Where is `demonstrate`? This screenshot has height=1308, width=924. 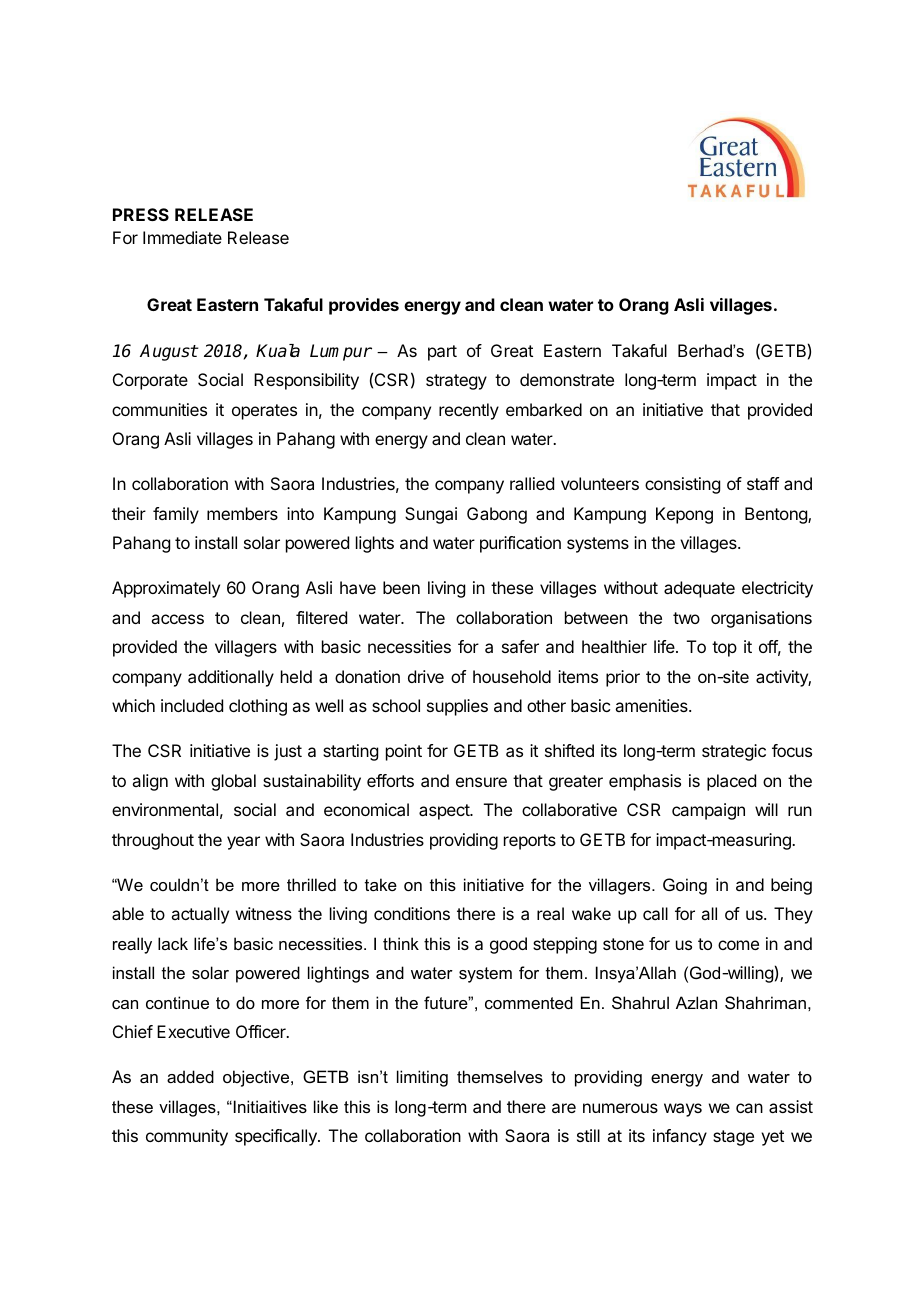 demonstrate is located at coordinates (567, 379).
